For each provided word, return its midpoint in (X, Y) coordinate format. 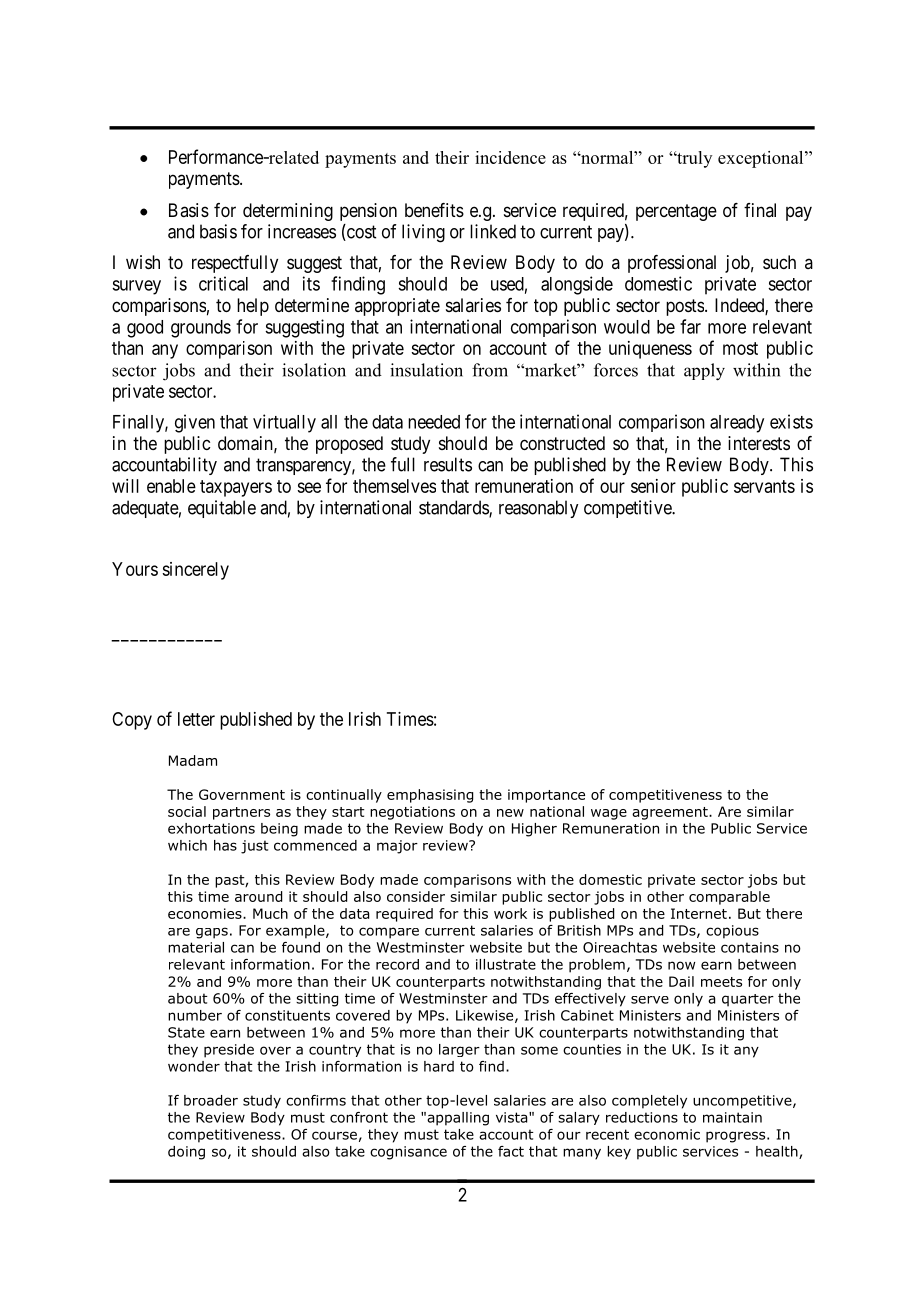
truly (693, 159)
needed (434, 422)
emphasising (430, 796)
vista (513, 1117)
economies (206, 913)
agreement (671, 813)
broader (211, 1100)
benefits (434, 210)
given (195, 423)
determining (288, 212)
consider (416, 896)
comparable (729, 898)
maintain (732, 1117)
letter (196, 719)
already (737, 424)
